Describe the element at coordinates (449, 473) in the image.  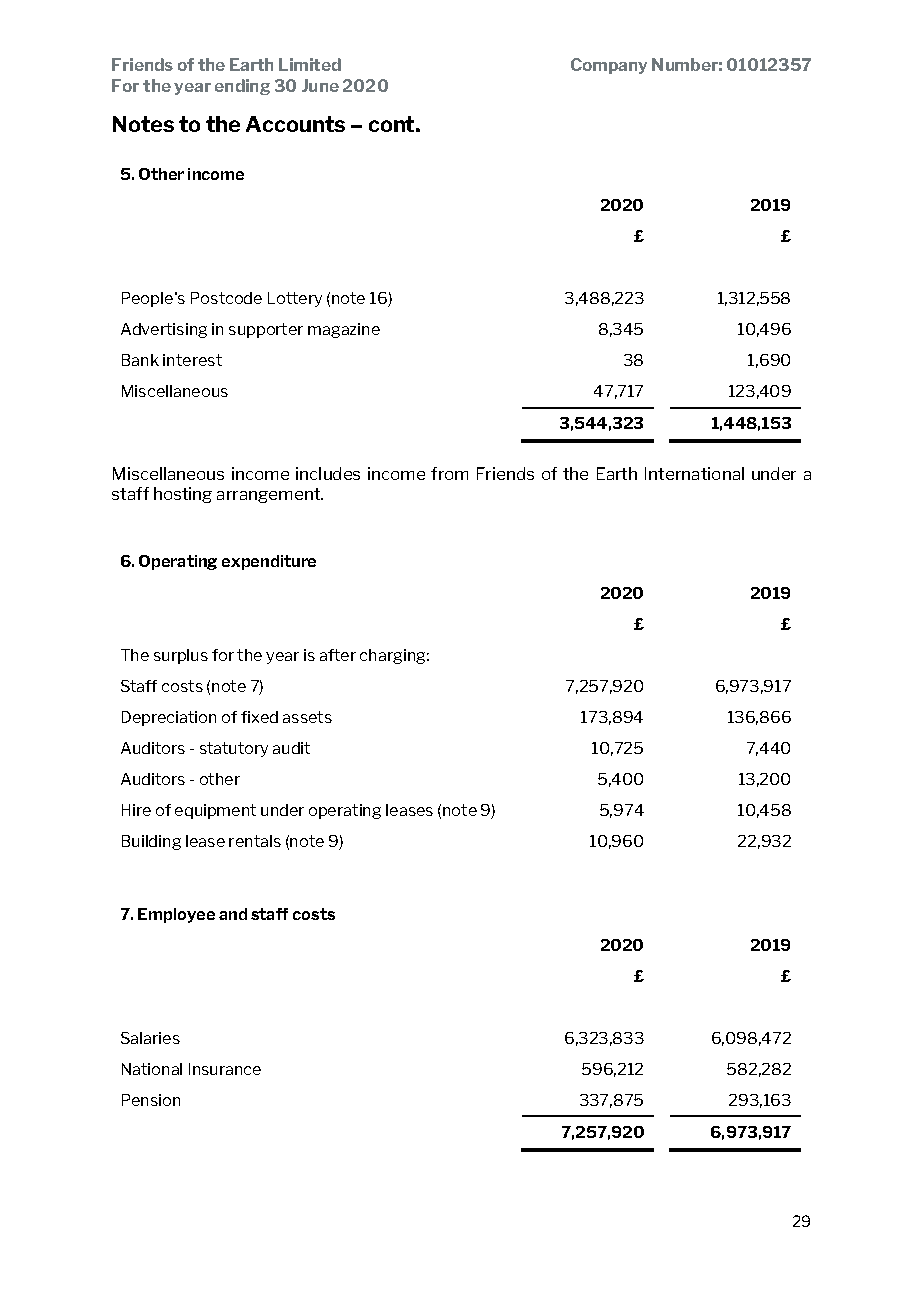
I see `from` at that location.
